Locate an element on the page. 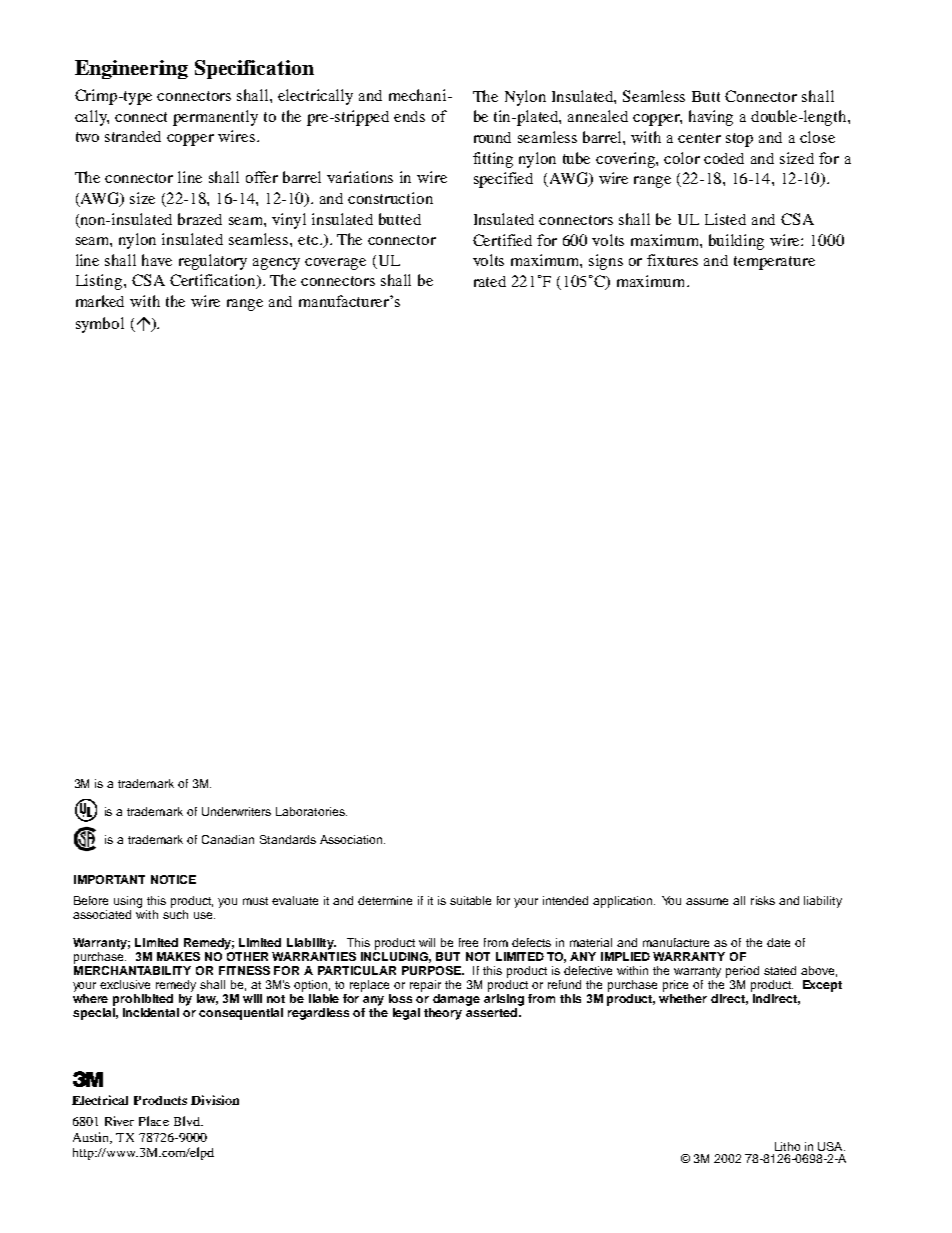  rated is located at coordinates (490, 281).
